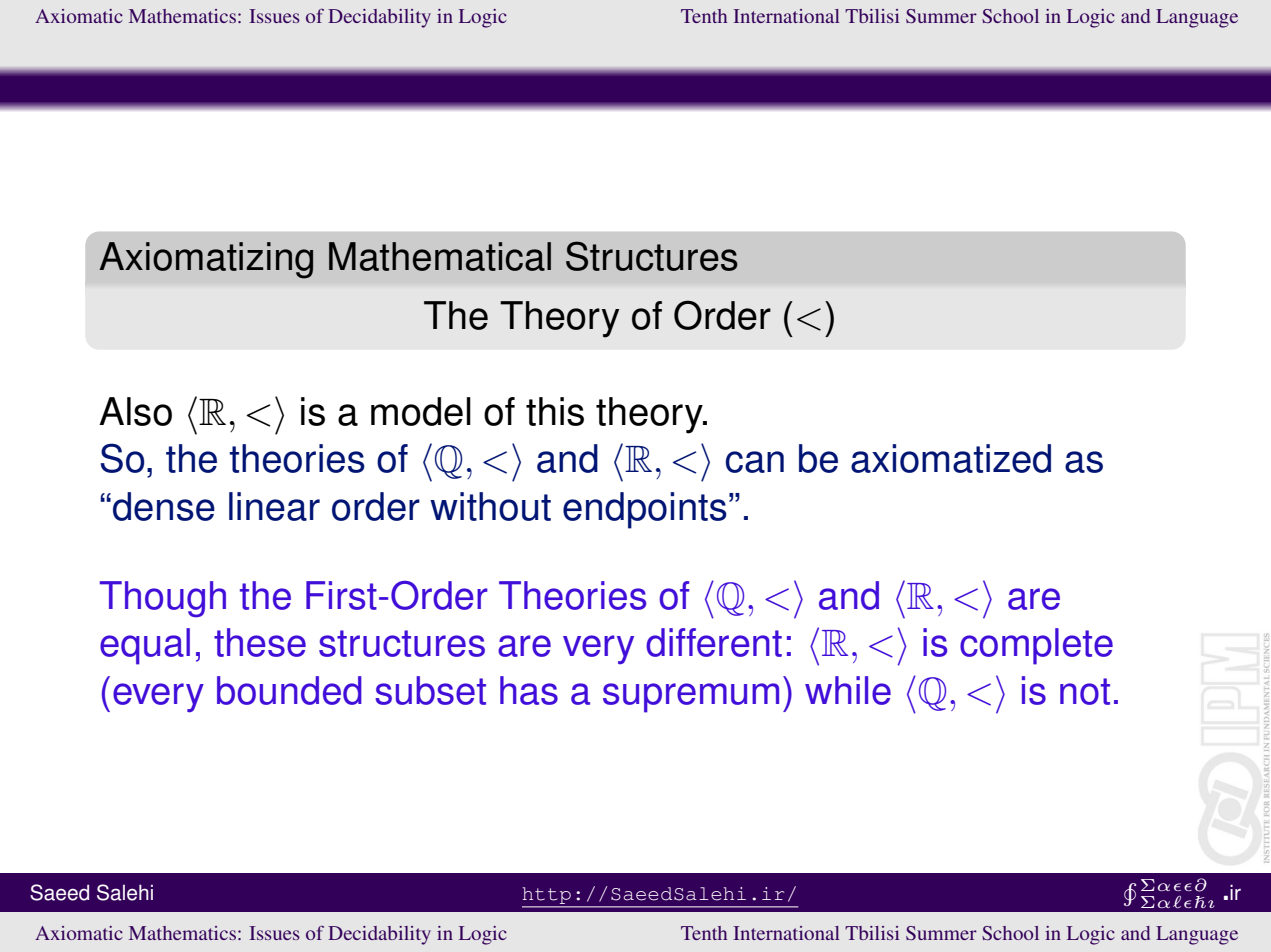  I want to click on has, so click(529, 690).
